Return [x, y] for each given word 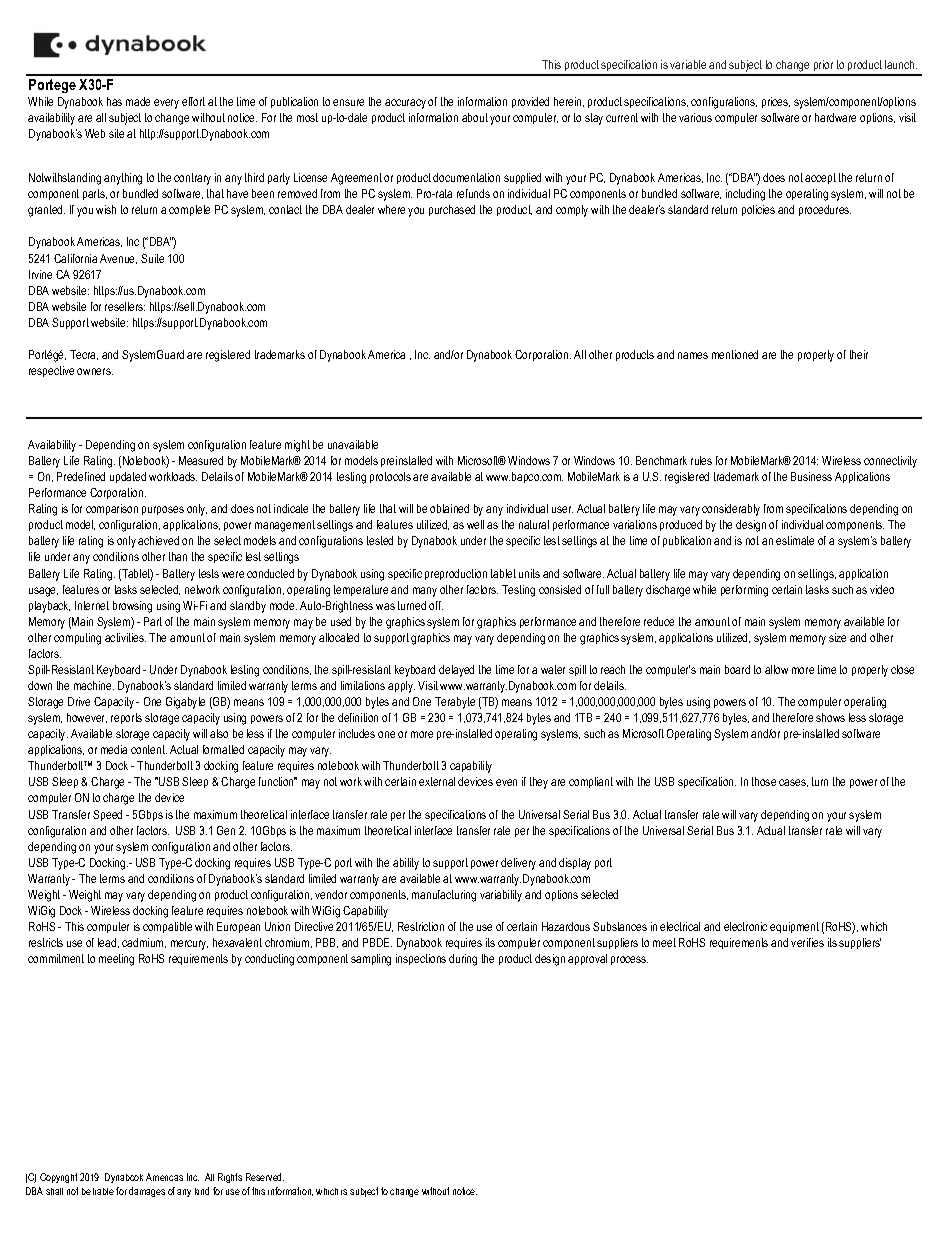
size [837, 637]
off [436, 605]
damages [147, 1192]
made [138, 101]
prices [776, 102]
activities [125, 637]
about [475, 117]
